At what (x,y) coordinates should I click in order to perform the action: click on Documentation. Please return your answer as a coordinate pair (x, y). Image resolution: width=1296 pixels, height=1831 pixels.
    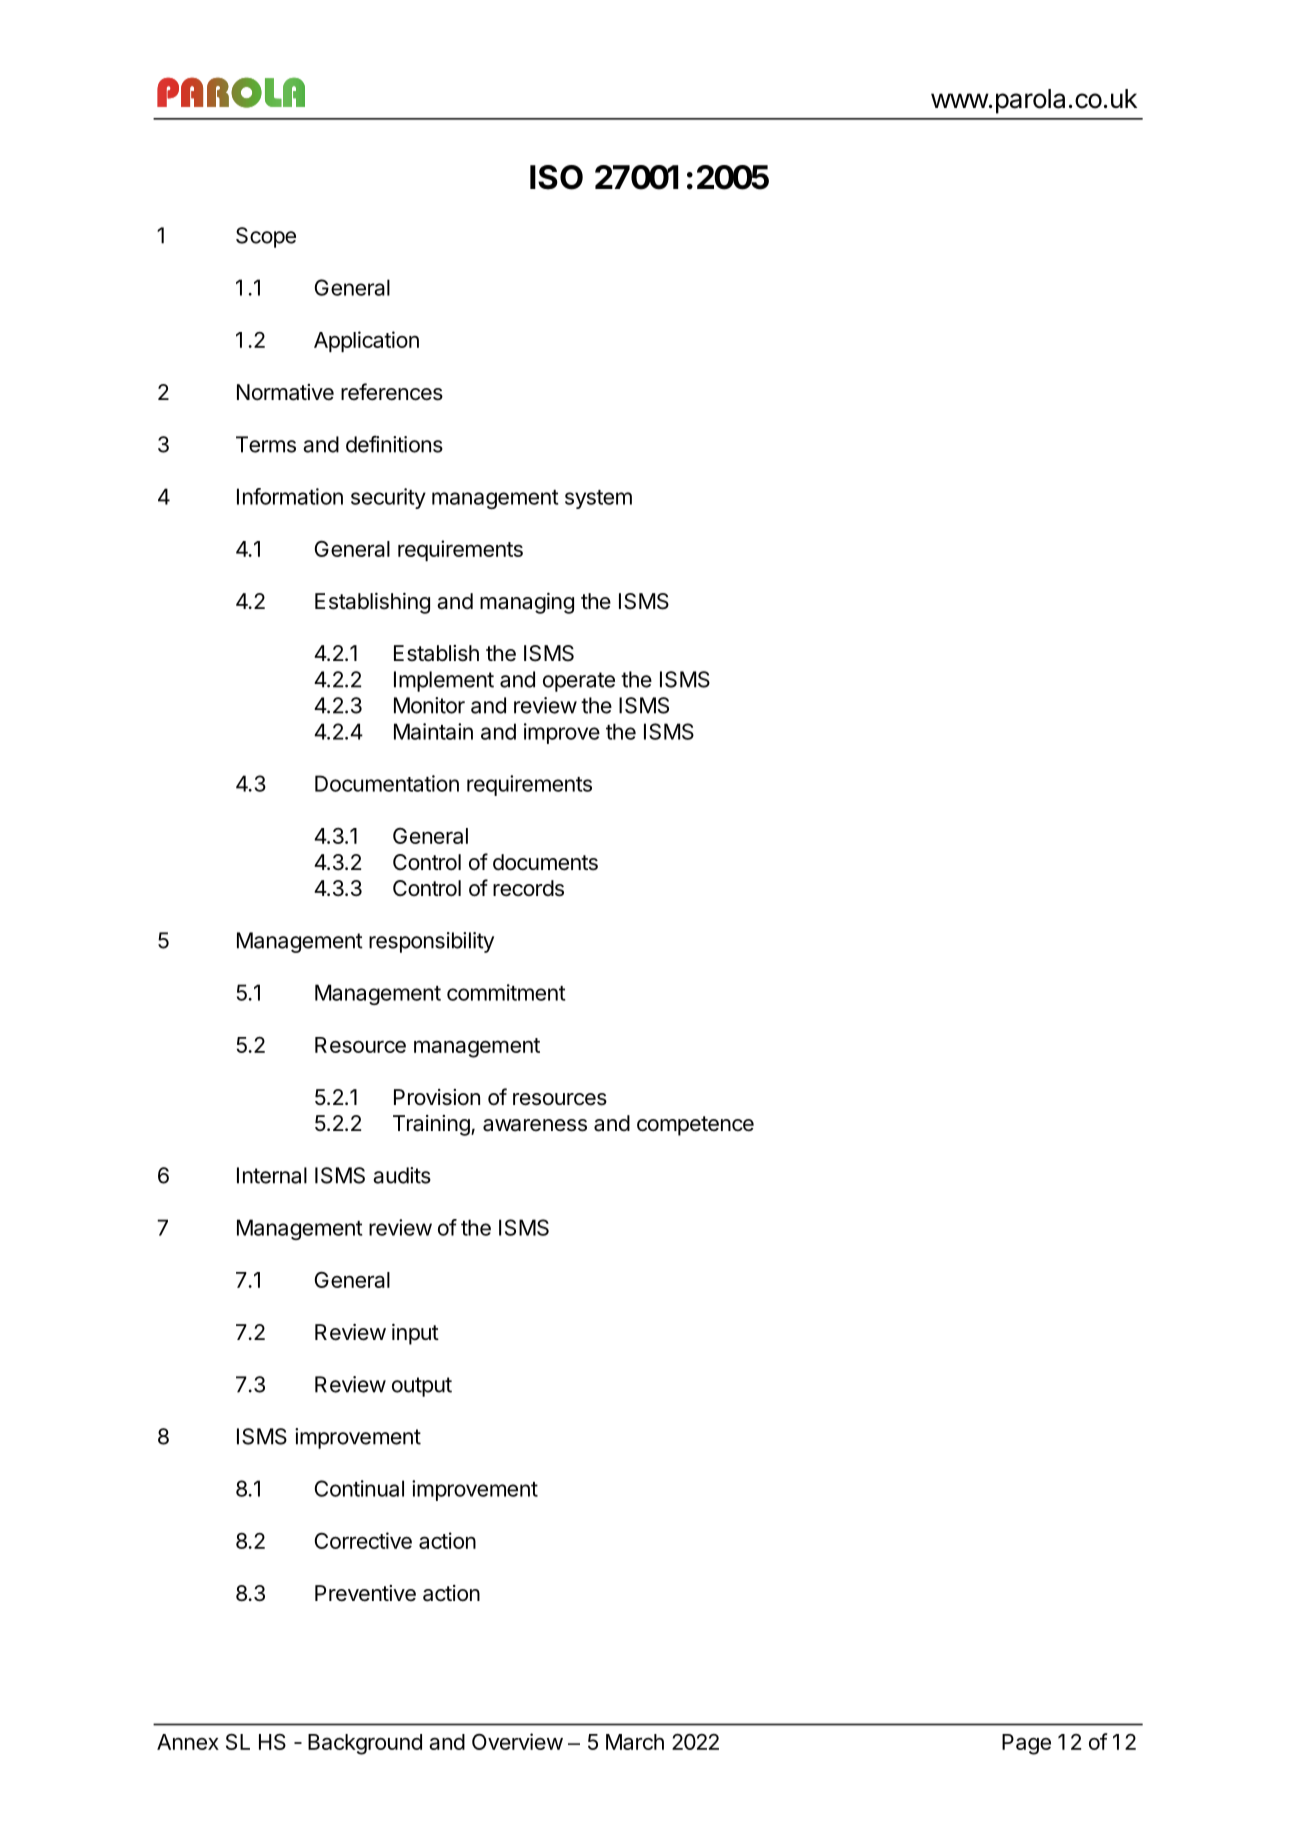
    Looking at the image, I should click on (387, 783).
